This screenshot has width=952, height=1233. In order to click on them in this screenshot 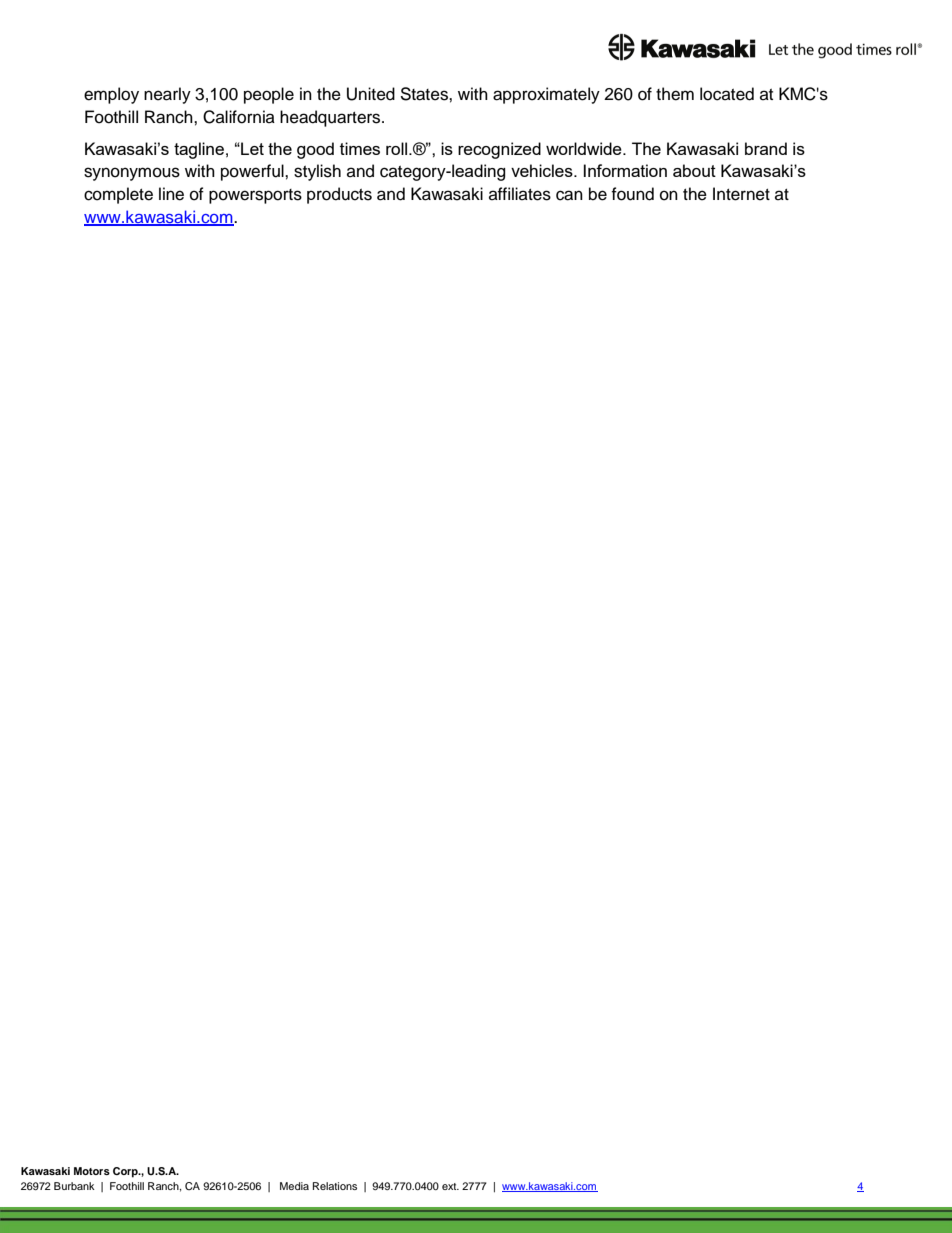, I will do `click(675, 94)`.
